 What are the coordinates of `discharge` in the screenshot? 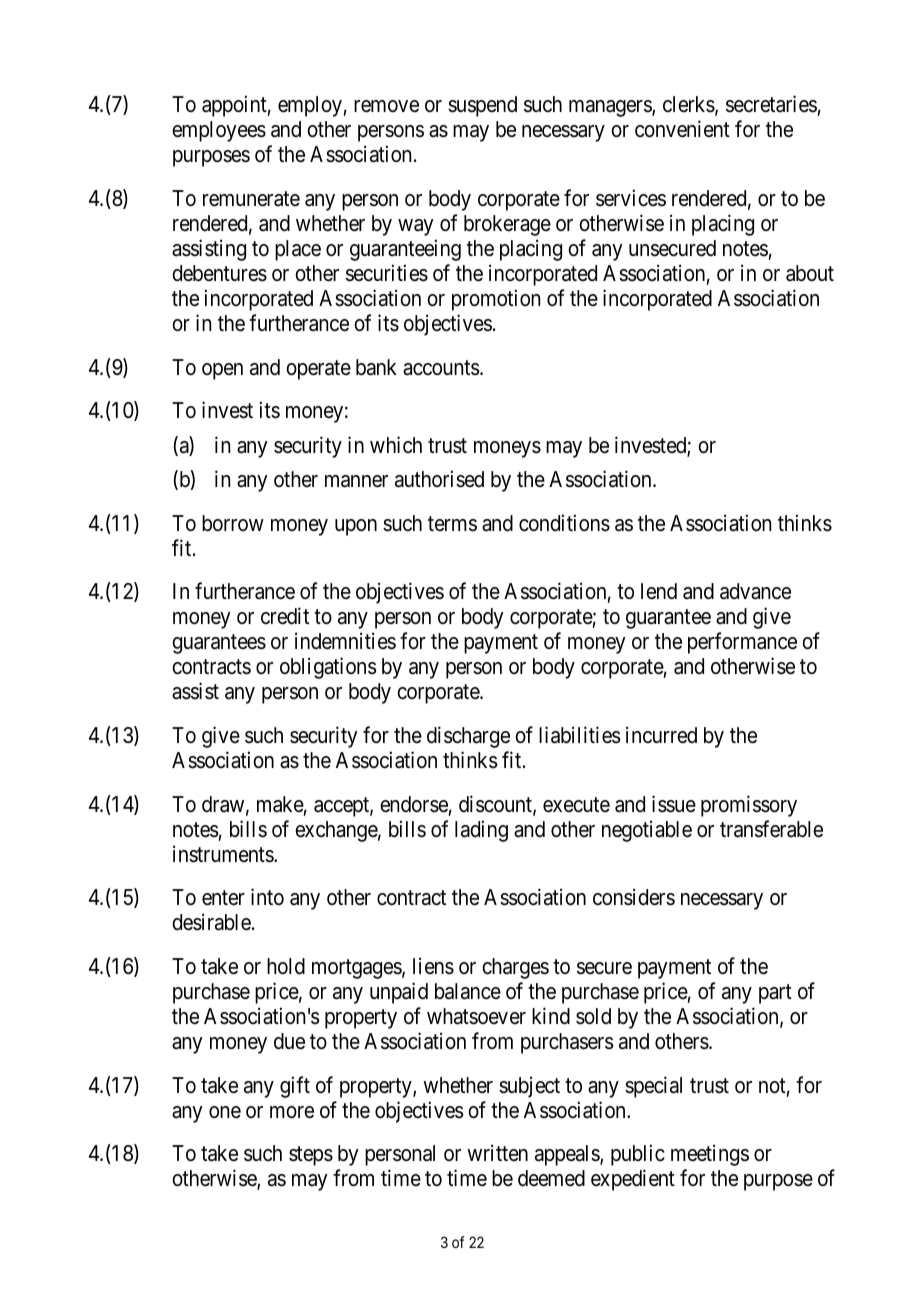 It's located at (468, 737).
